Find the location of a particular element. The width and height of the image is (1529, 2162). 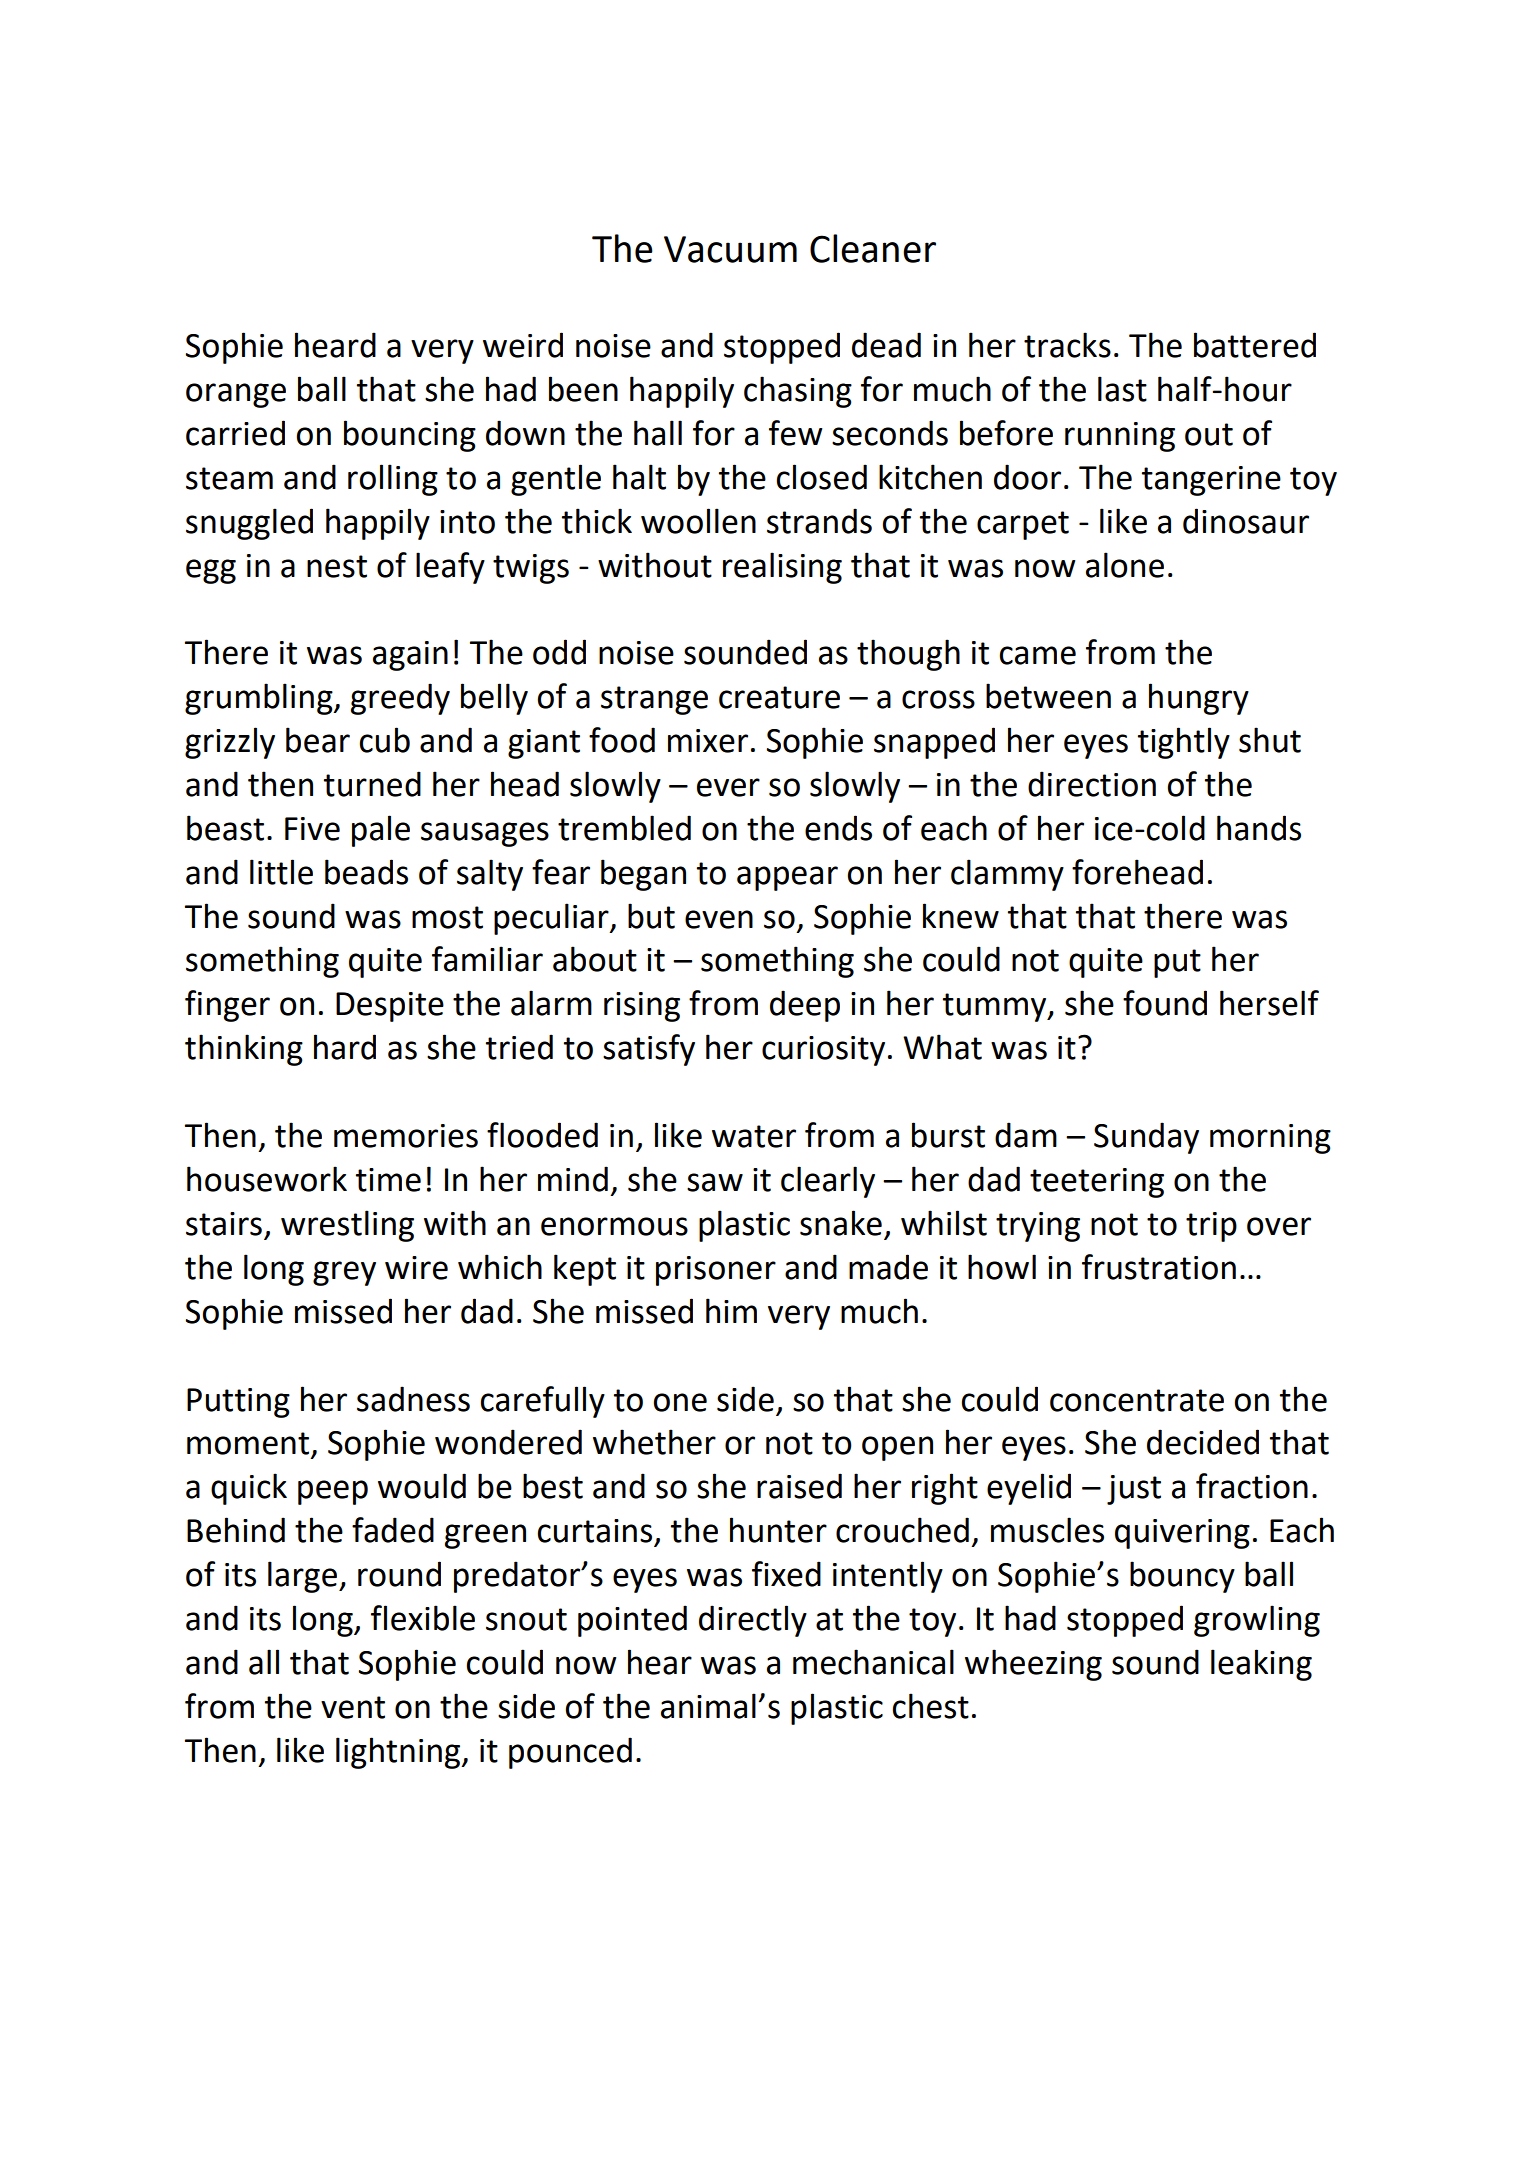

Vacuum is located at coordinates (730, 249).
